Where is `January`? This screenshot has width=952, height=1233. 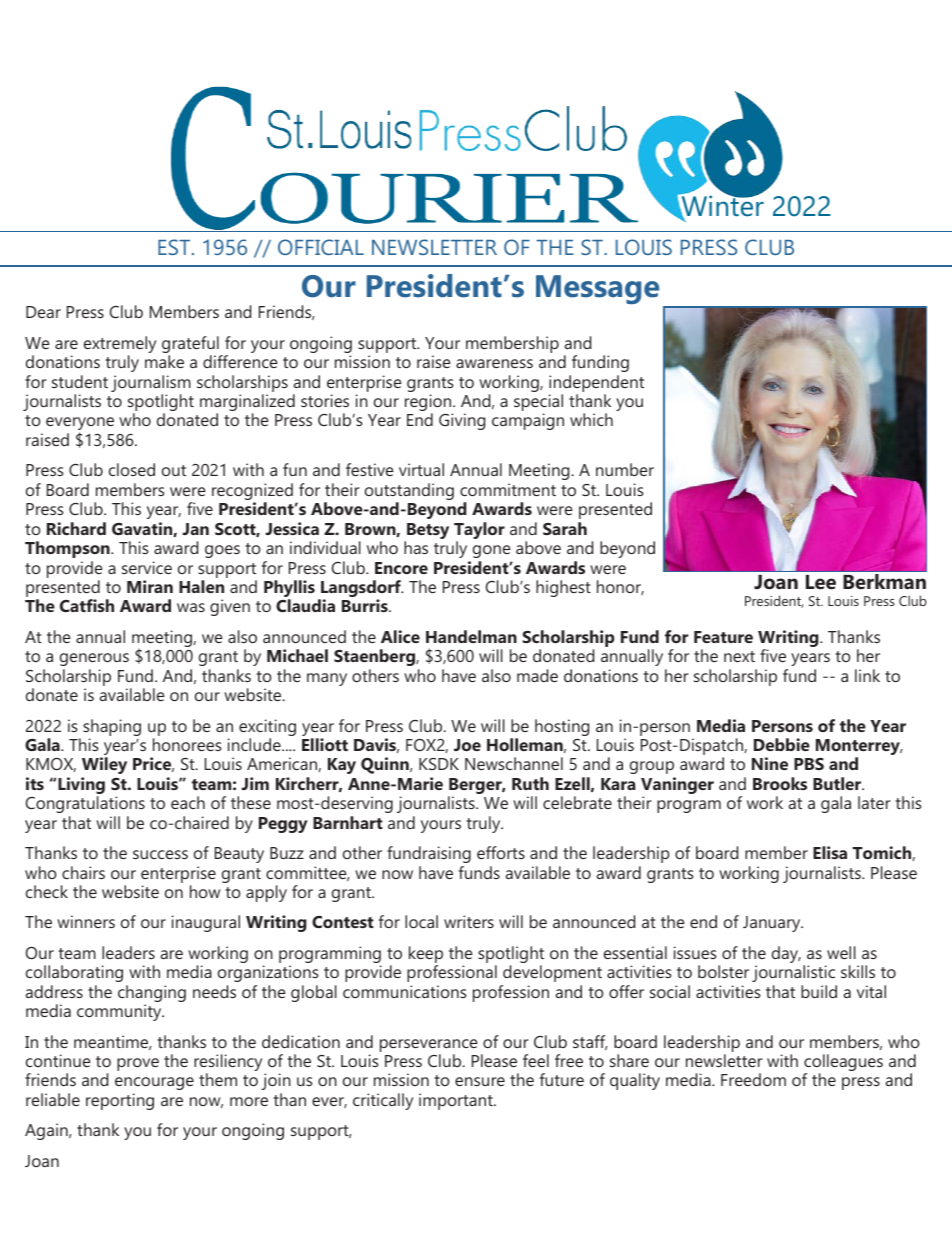 January is located at coordinates (773, 924).
